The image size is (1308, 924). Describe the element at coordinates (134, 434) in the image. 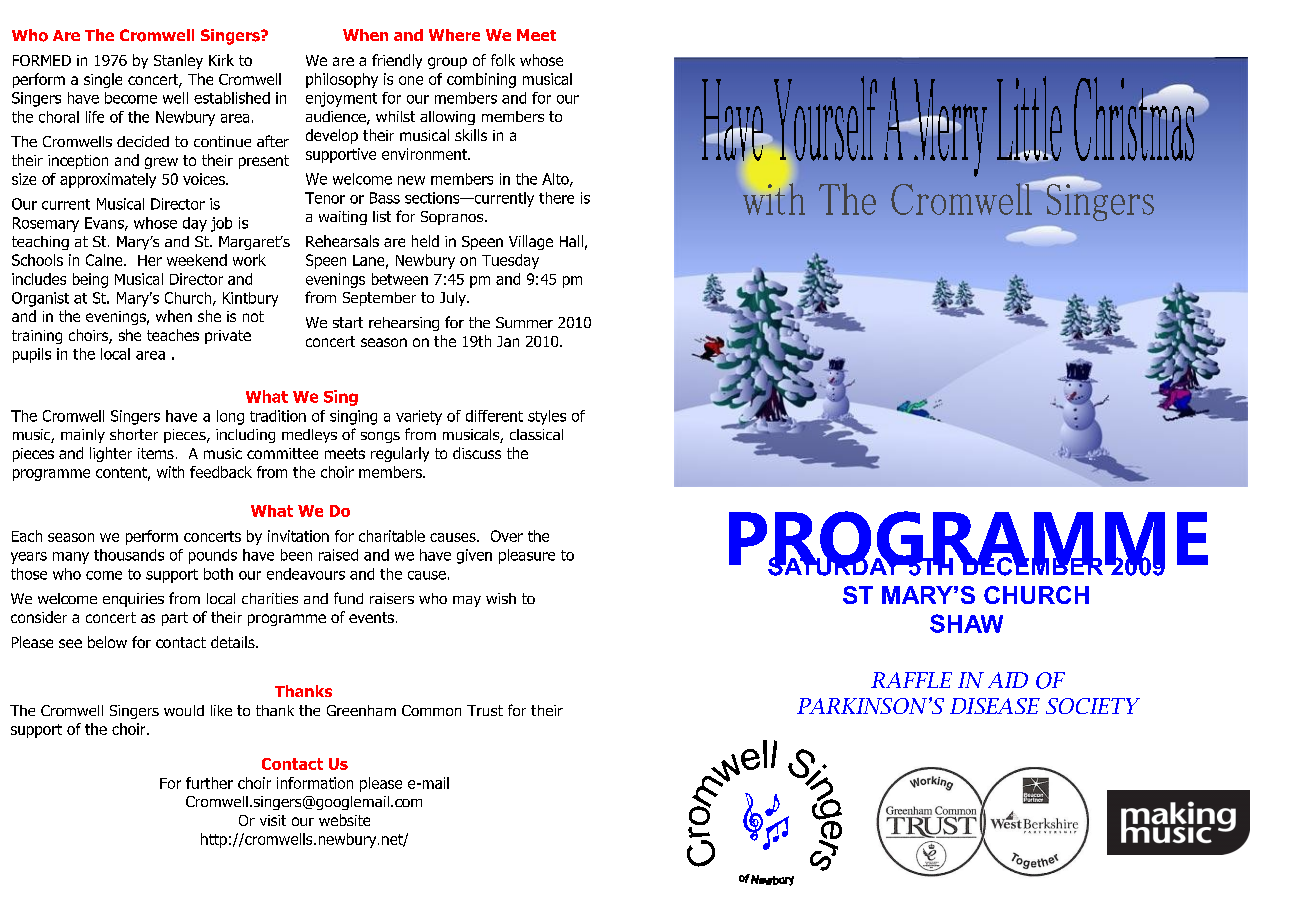

I see `shorter` at that location.
